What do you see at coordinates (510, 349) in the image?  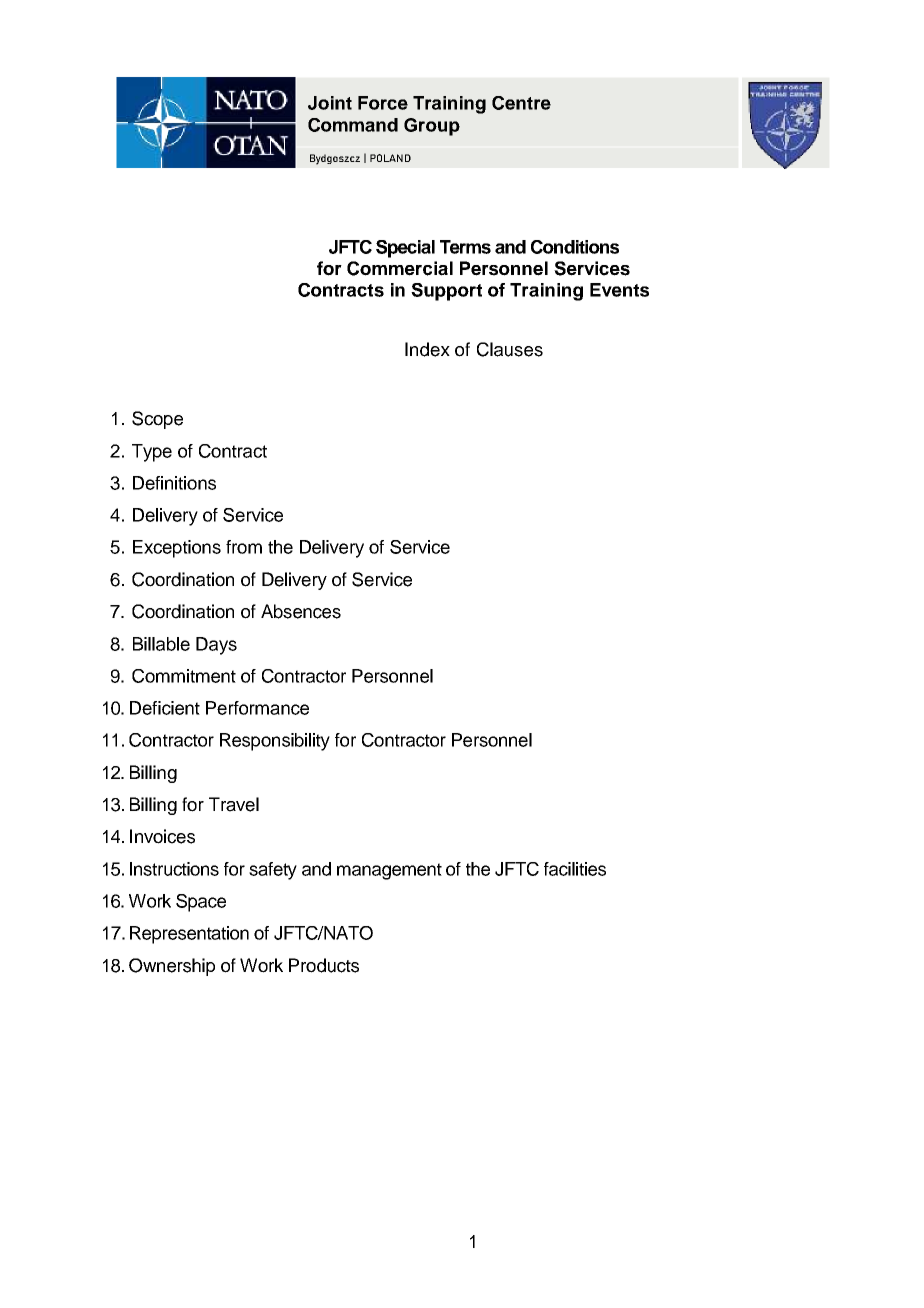 I see `Clauses` at bounding box center [510, 349].
